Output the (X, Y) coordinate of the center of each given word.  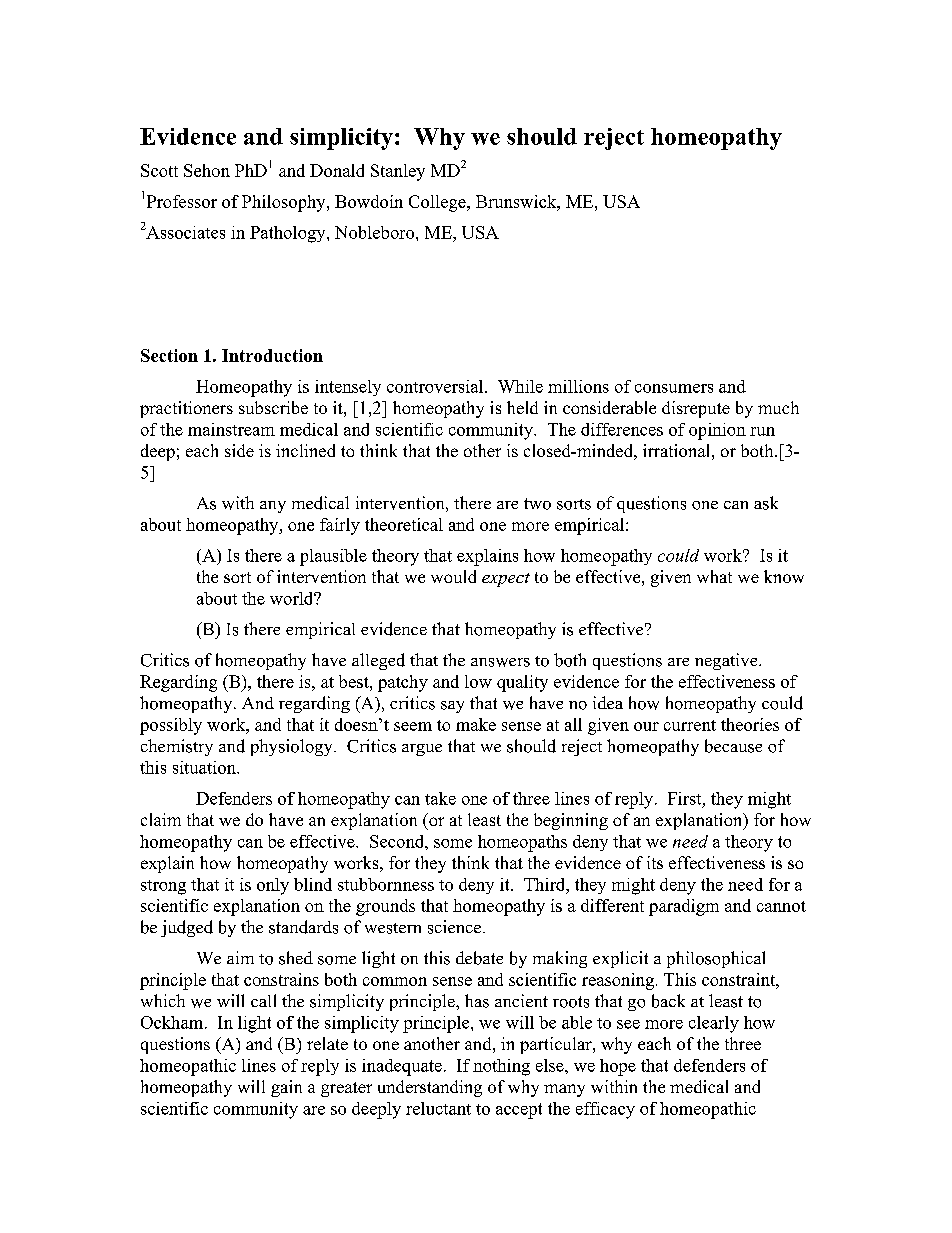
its (655, 862)
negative (727, 661)
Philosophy (285, 203)
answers (500, 662)
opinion (717, 431)
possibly (171, 726)
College (438, 203)
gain (286, 1088)
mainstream (231, 429)
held (522, 407)
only (273, 886)
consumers (674, 388)
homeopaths (522, 843)
